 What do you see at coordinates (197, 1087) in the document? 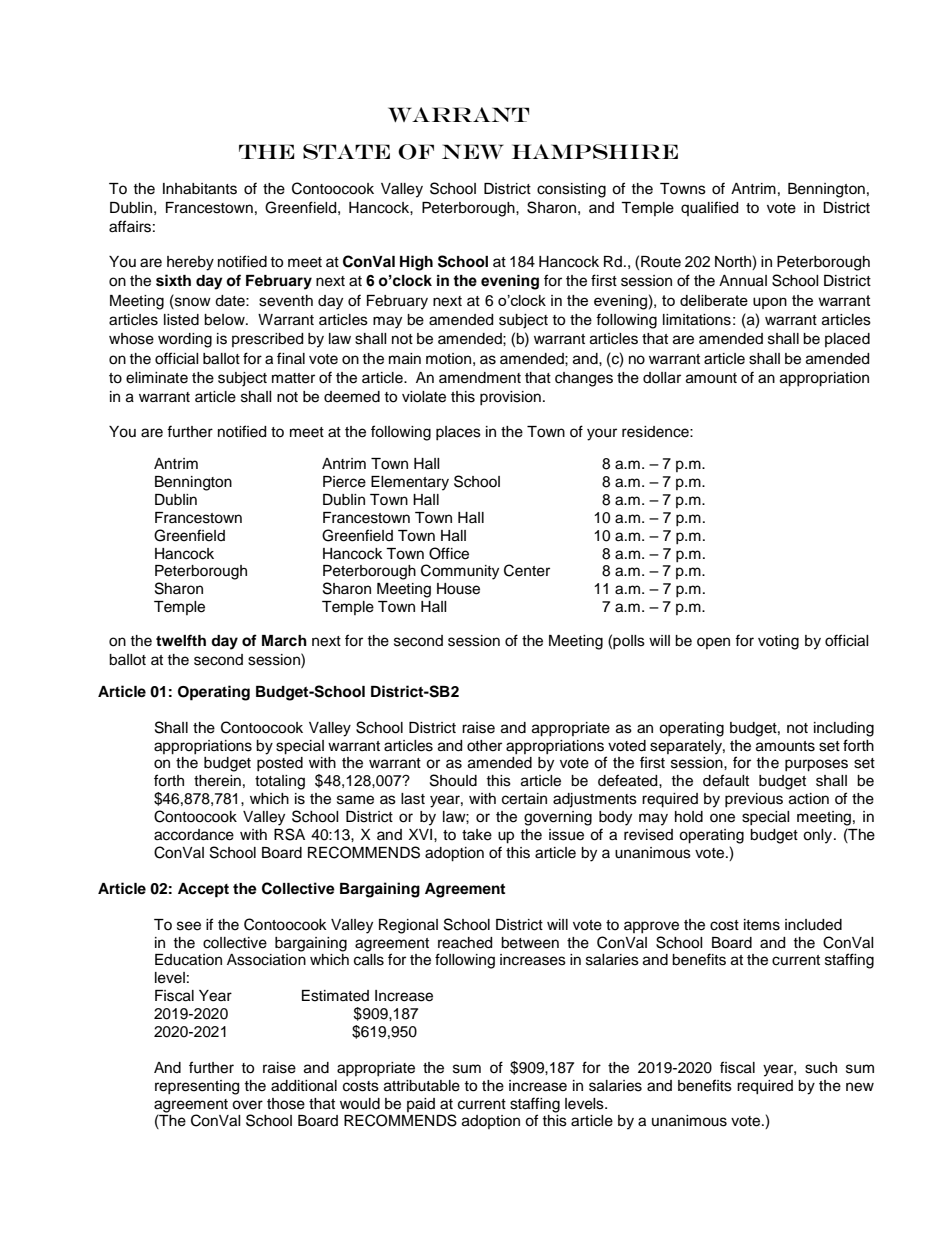
I see `representing` at bounding box center [197, 1087].
